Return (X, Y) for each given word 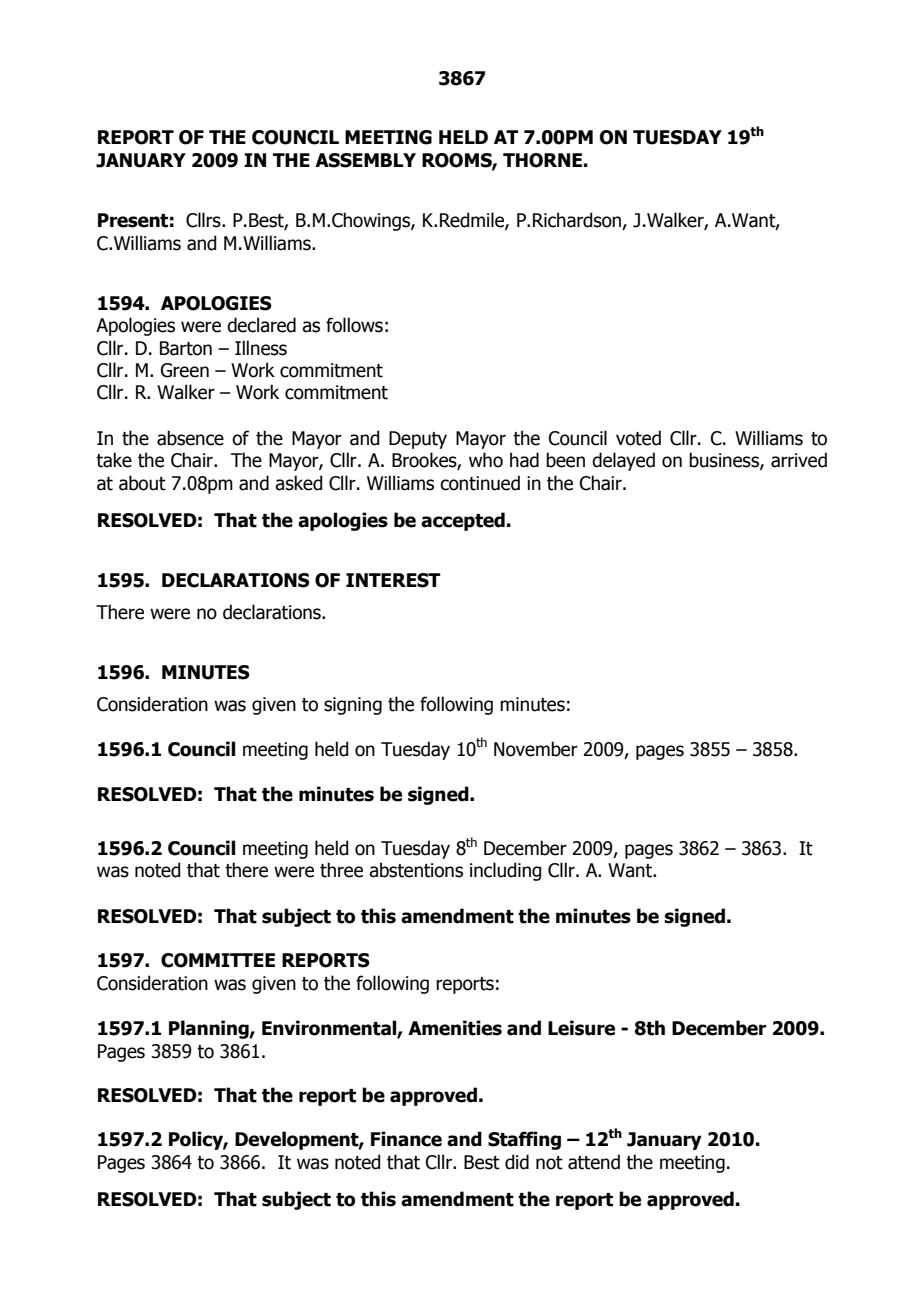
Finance (406, 1139)
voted (638, 438)
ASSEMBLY (365, 160)
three (341, 870)
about (142, 483)
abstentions (416, 870)
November (536, 749)
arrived (799, 460)
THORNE (542, 160)
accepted (463, 521)
